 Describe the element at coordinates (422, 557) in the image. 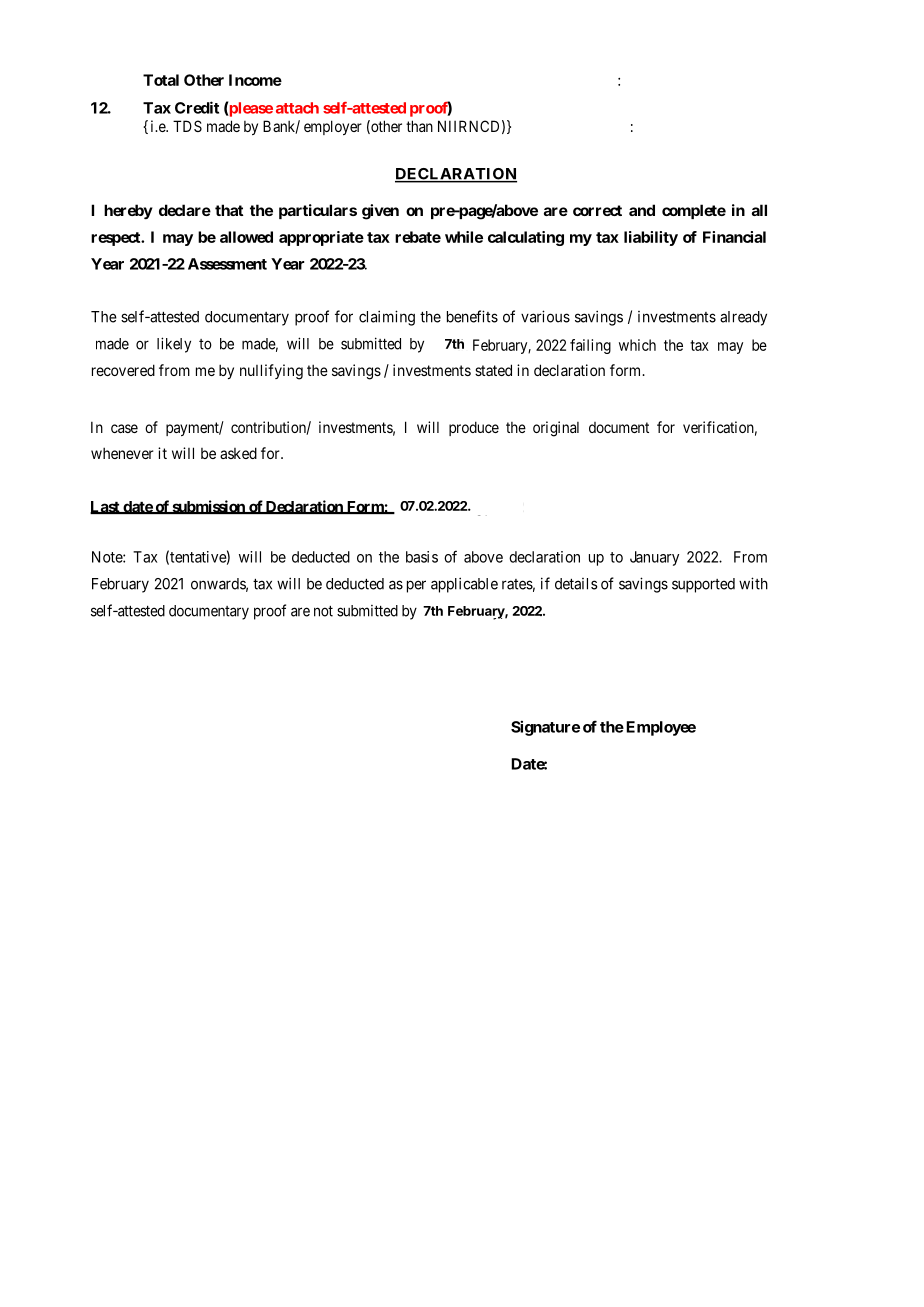

I see `basis` at that location.
